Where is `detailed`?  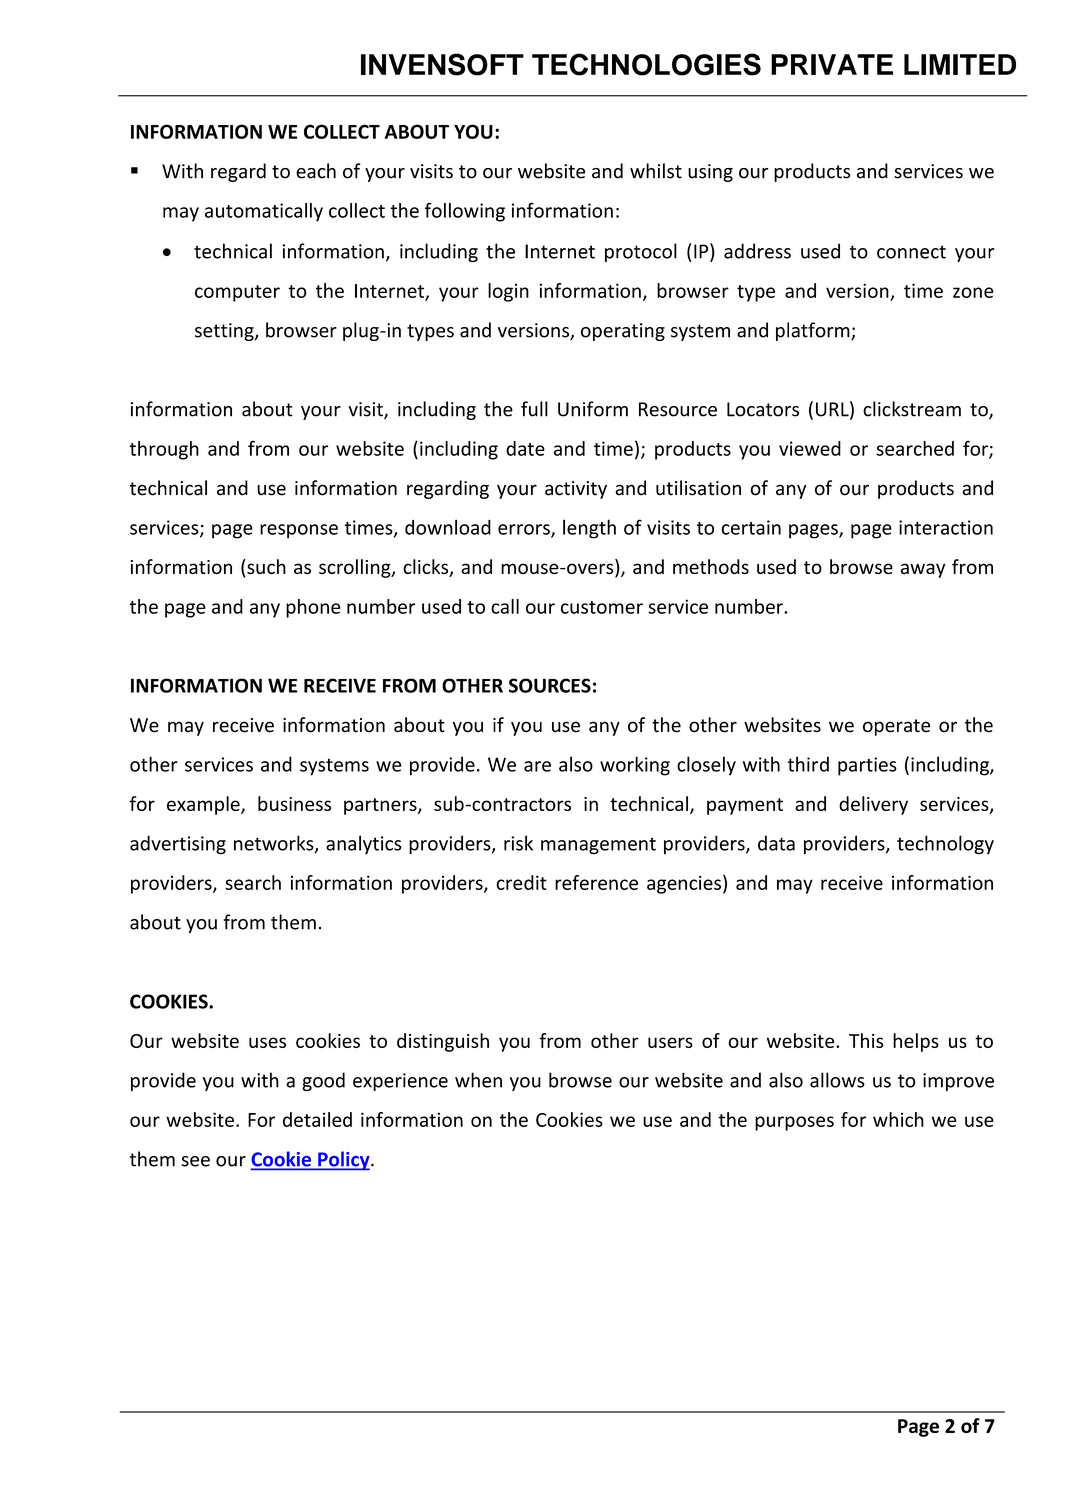 detailed is located at coordinates (317, 1119).
